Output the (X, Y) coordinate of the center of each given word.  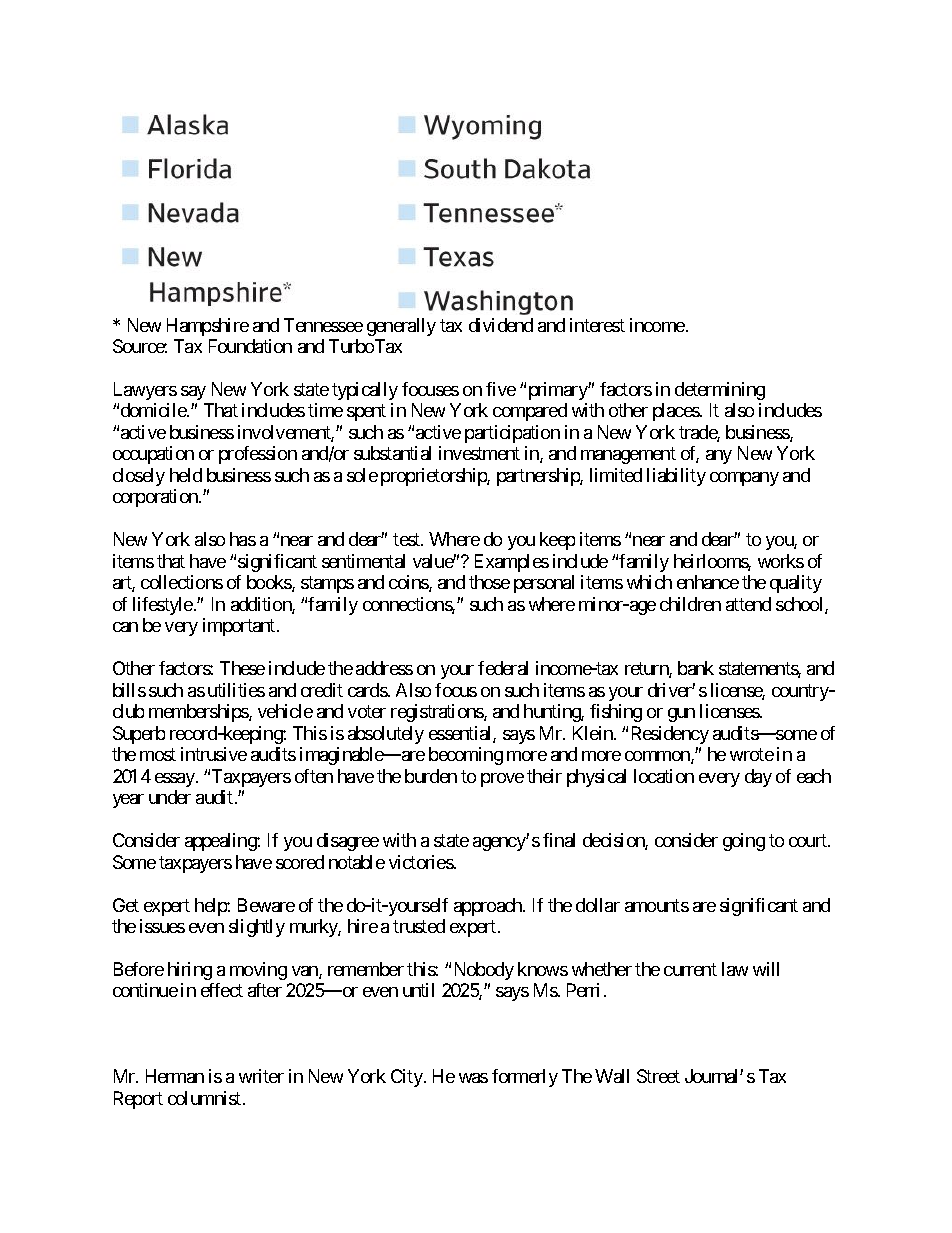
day (758, 778)
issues (162, 926)
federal (503, 668)
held (186, 475)
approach (489, 907)
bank (696, 668)
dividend (501, 325)
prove (502, 780)
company (744, 479)
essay (176, 780)
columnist (206, 1098)
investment (479, 453)
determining (720, 391)
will (766, 969)
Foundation (250, 346)
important (240, 627)
